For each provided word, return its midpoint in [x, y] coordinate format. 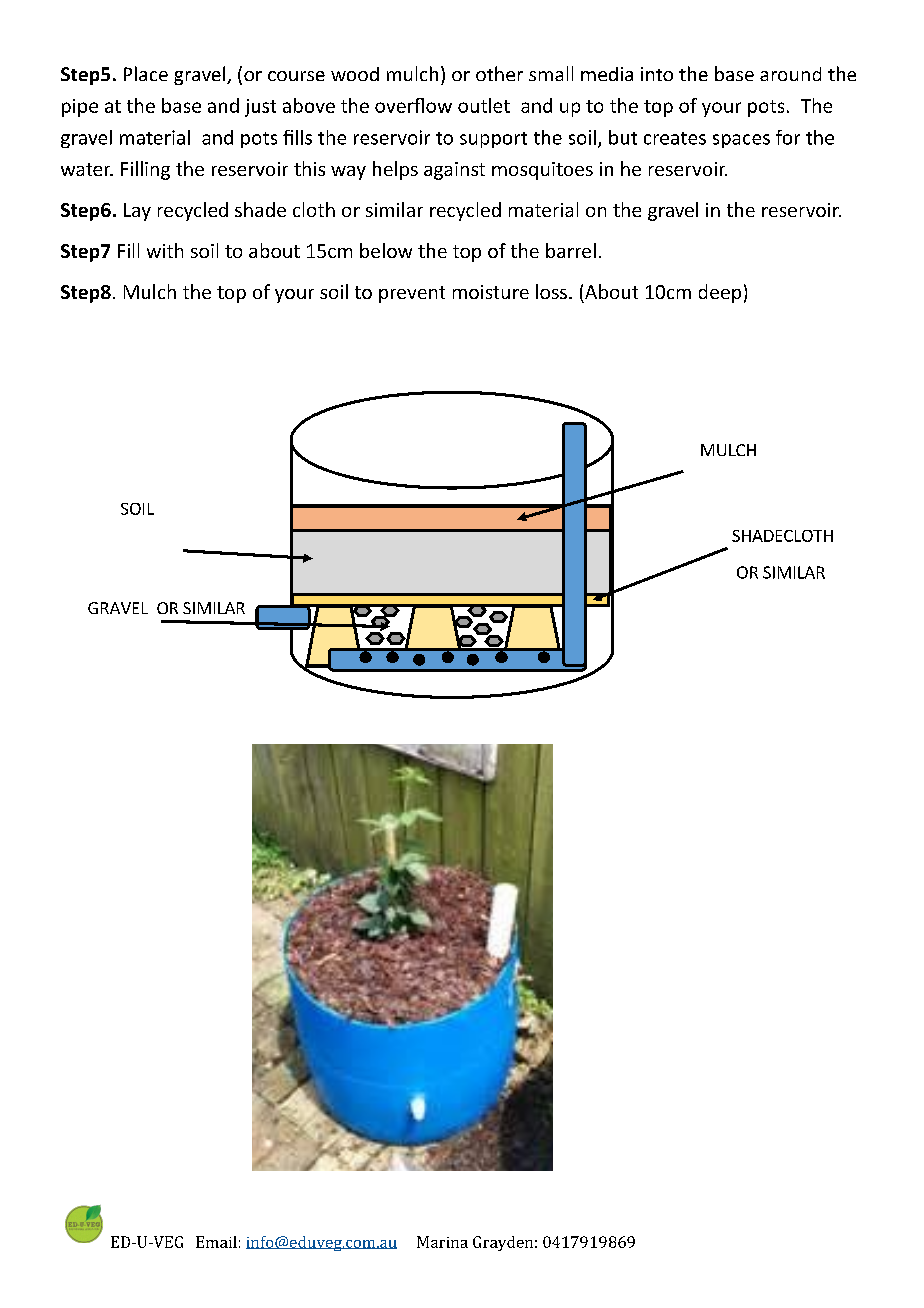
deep [720, 293]
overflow [413, 105]
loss [551, 291]
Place [146, 73]
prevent [412, 294]
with [165, 250]
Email [216, 1242]
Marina [442, 1242]
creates [675, 138]
